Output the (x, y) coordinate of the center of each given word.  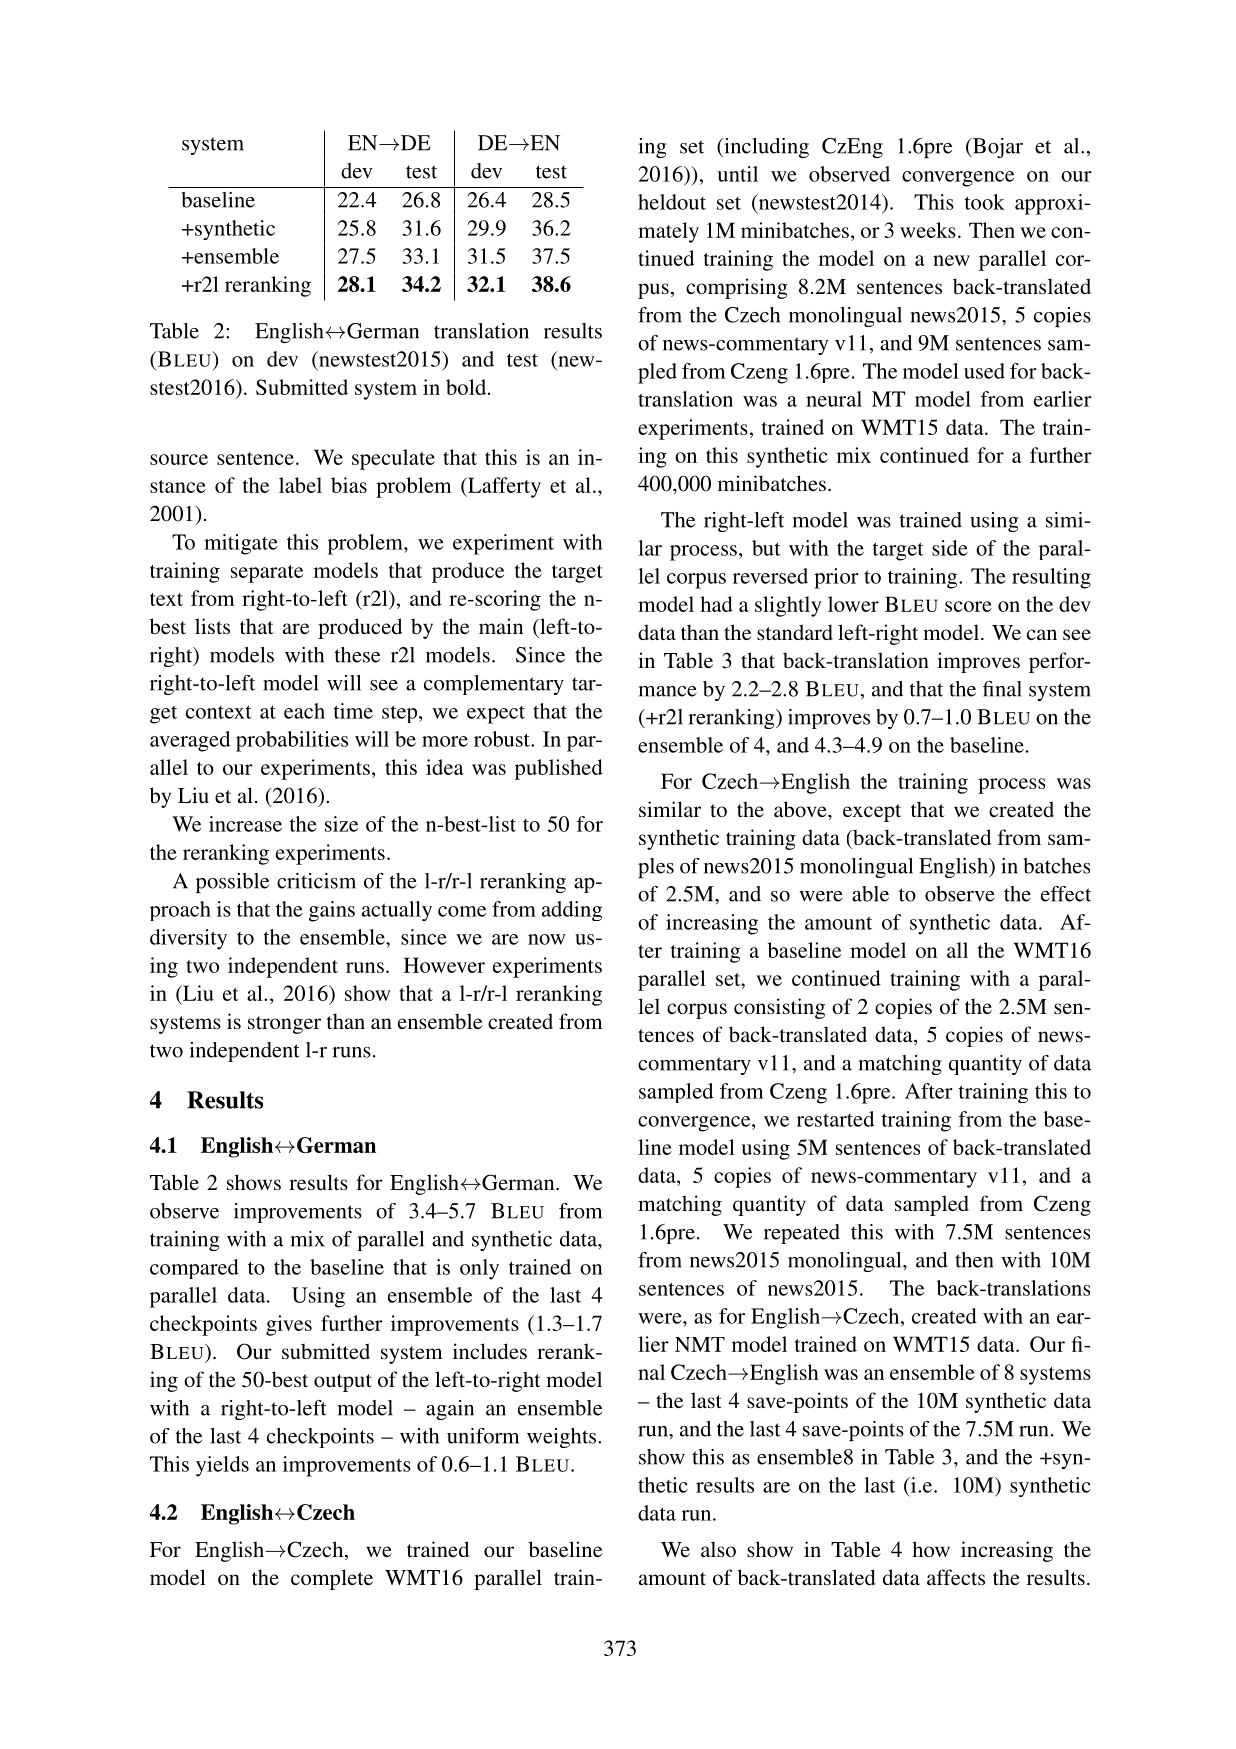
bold (467, 387)
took (985, 202)
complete (332, 1579)
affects (956, 1577)
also (718, 1549)
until (737, 174)
